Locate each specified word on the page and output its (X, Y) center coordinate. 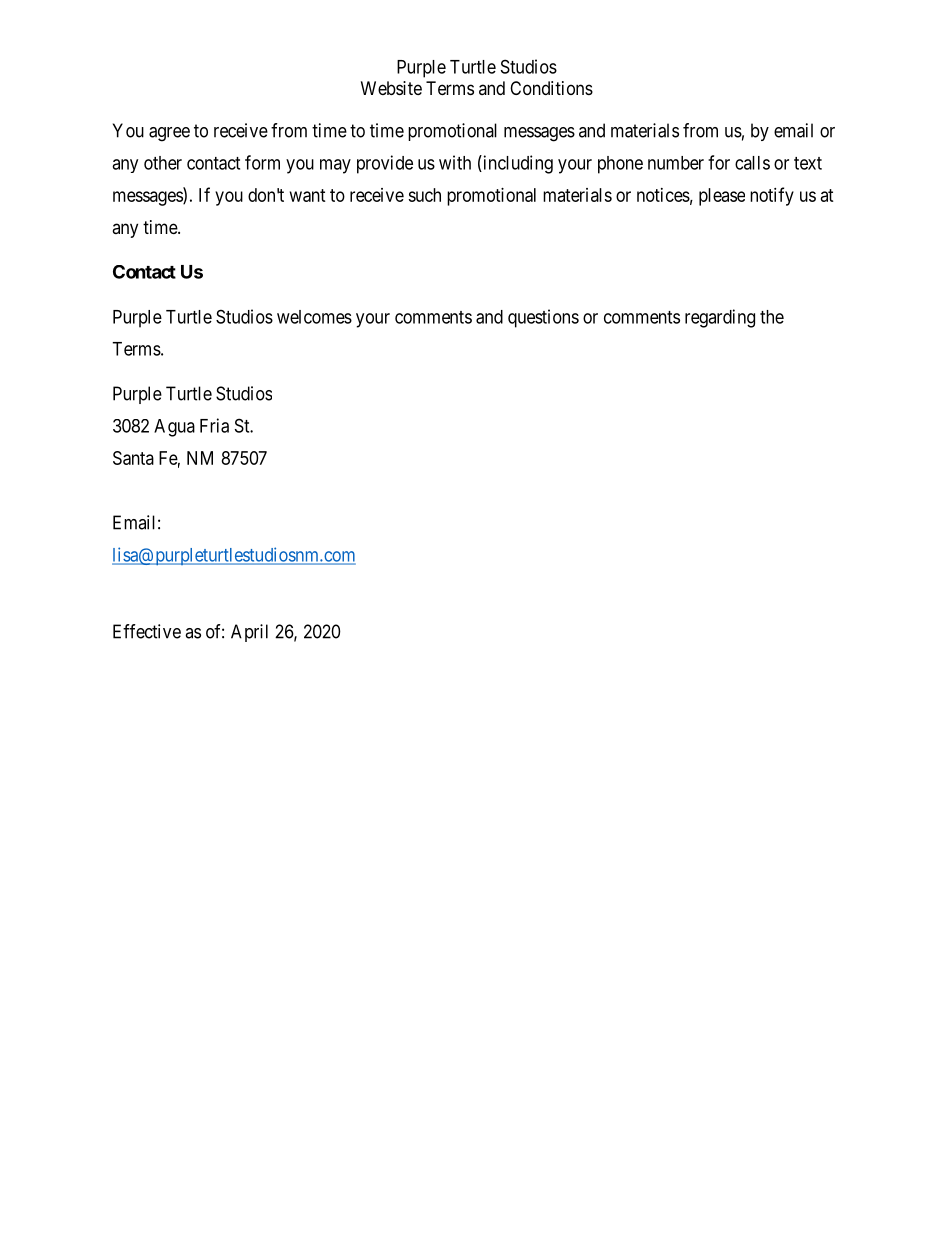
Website (391, 88)
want (308, 195)
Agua (174, 428)
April (249, 633)
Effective (147, 631)
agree (169, 134)
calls (752, 163)
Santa (133, 458)
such (424, 195)
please (722, 197)
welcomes (314, 317)
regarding (720, 318)
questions (543, 318)
